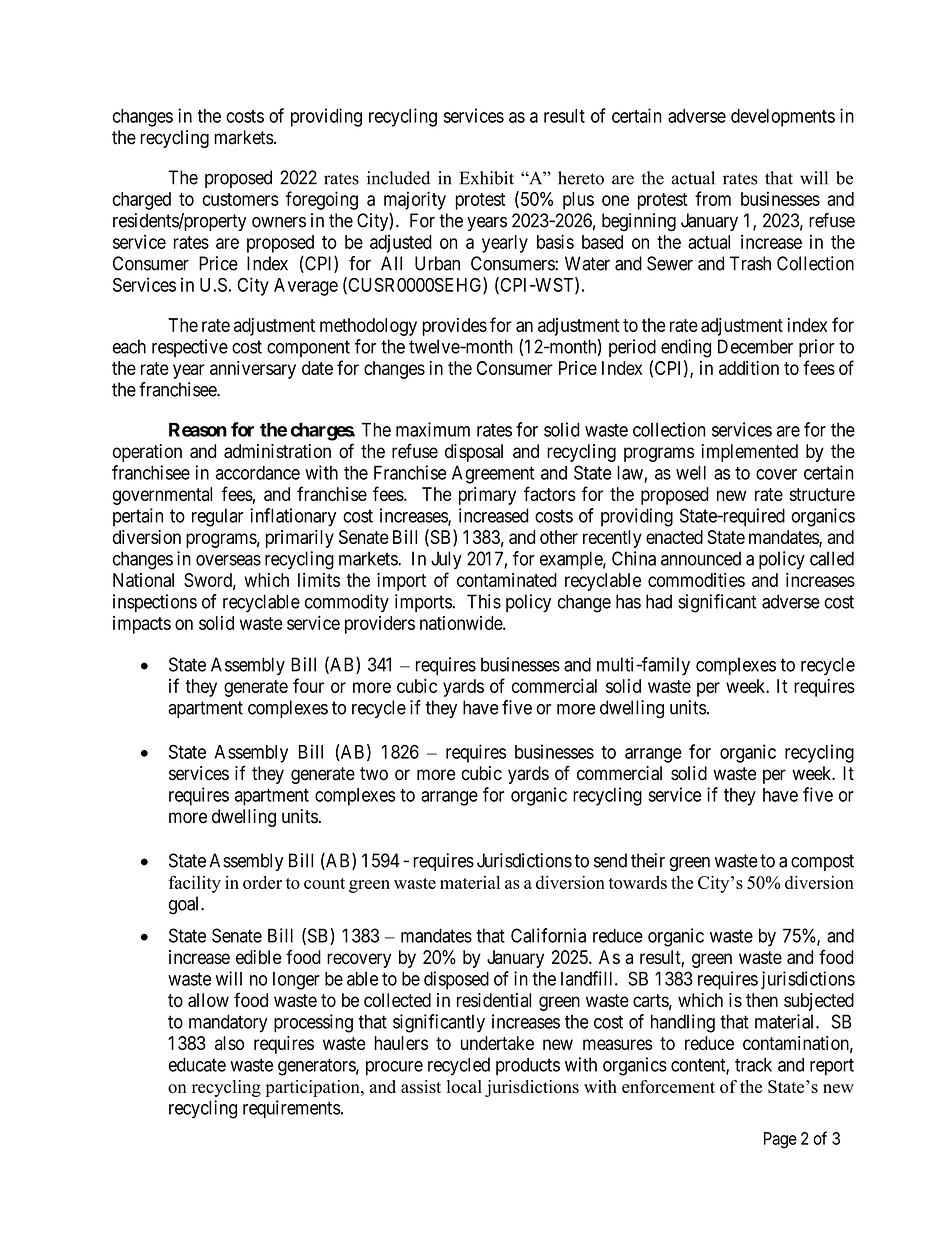  What do you see at coordinates (487, 178) in the screenshot?
I see `Exhibit` at bounding box center [487, 178].
